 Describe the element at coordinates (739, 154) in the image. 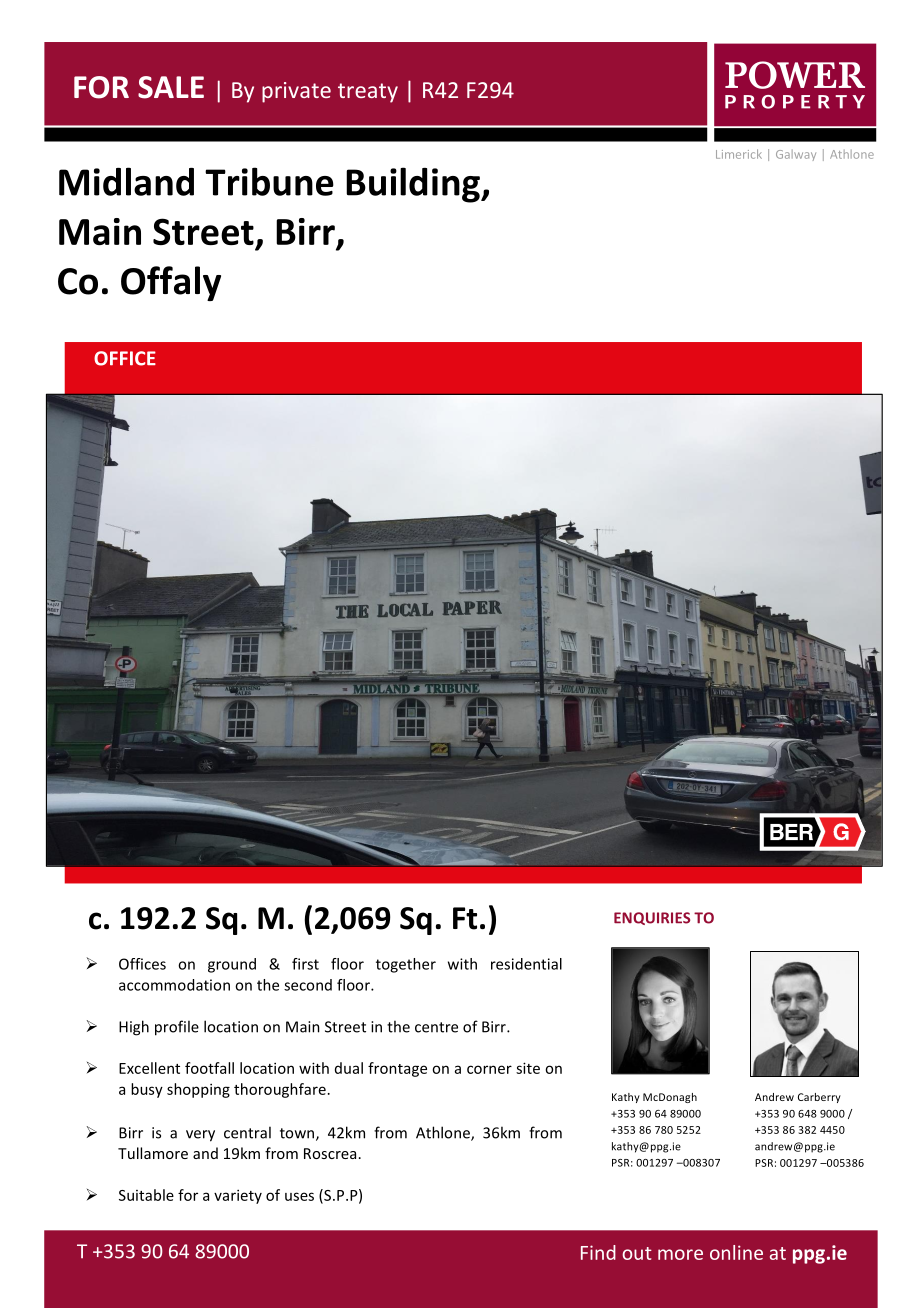

I see `Limerick` at that location.
